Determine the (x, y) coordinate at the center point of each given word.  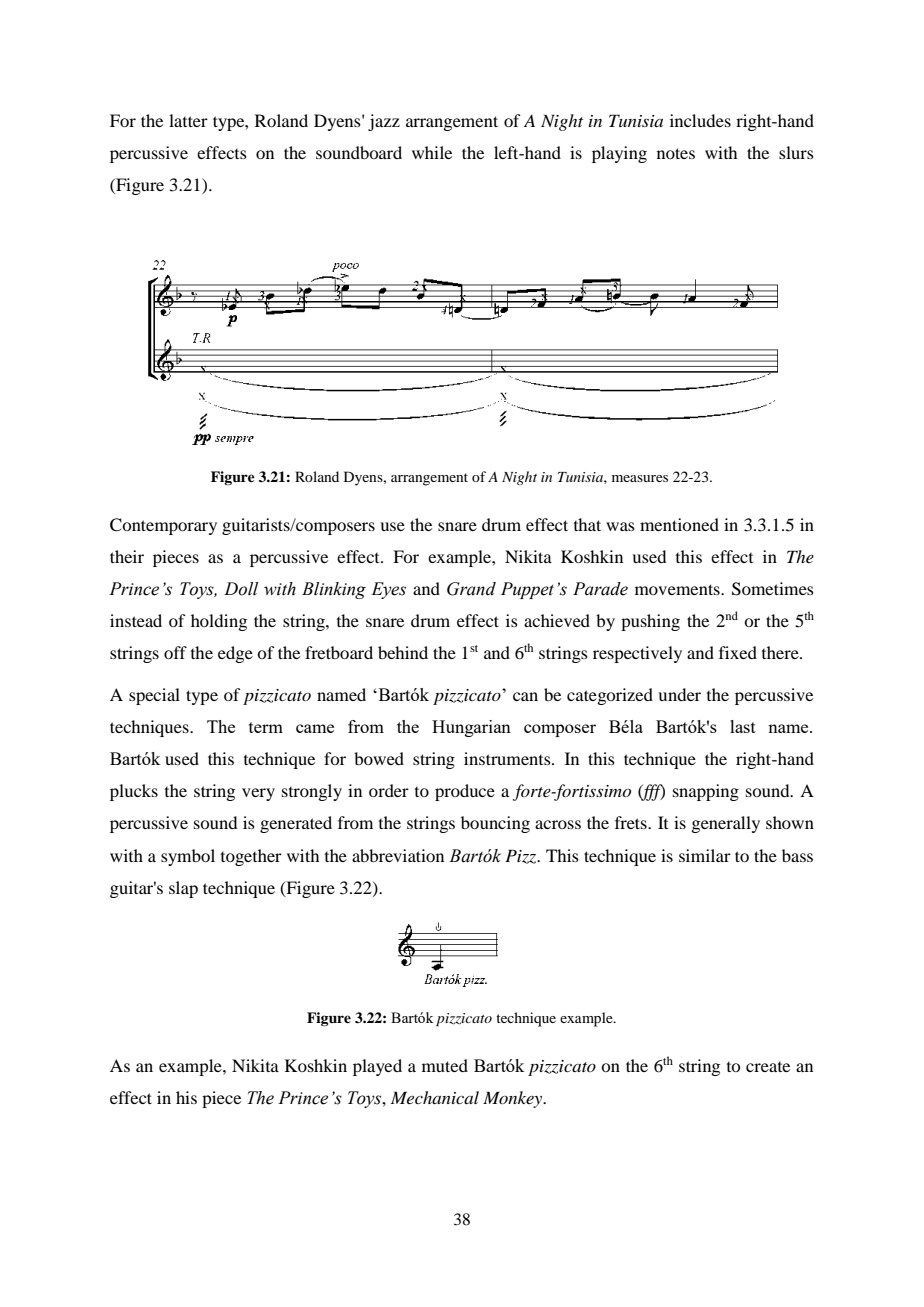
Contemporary (163, 526)
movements (678, 589)
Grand (471, 589)
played (377, 1067)
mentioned (679, 524)
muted (445, 1065)
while (432, 152)
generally (725, 824)
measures (640, 478)
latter (188, 120)
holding (219, 622)
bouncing (495, 824)
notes (676, 153)
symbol (188, 857)
